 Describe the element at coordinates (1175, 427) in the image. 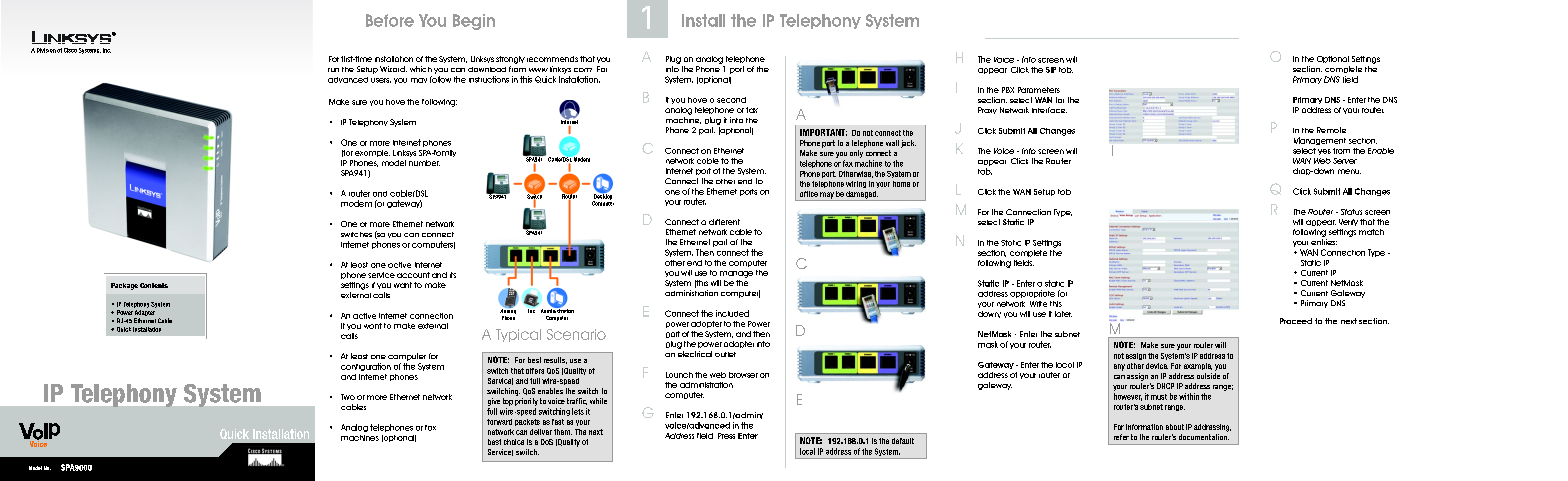

I see `about` at that location.
